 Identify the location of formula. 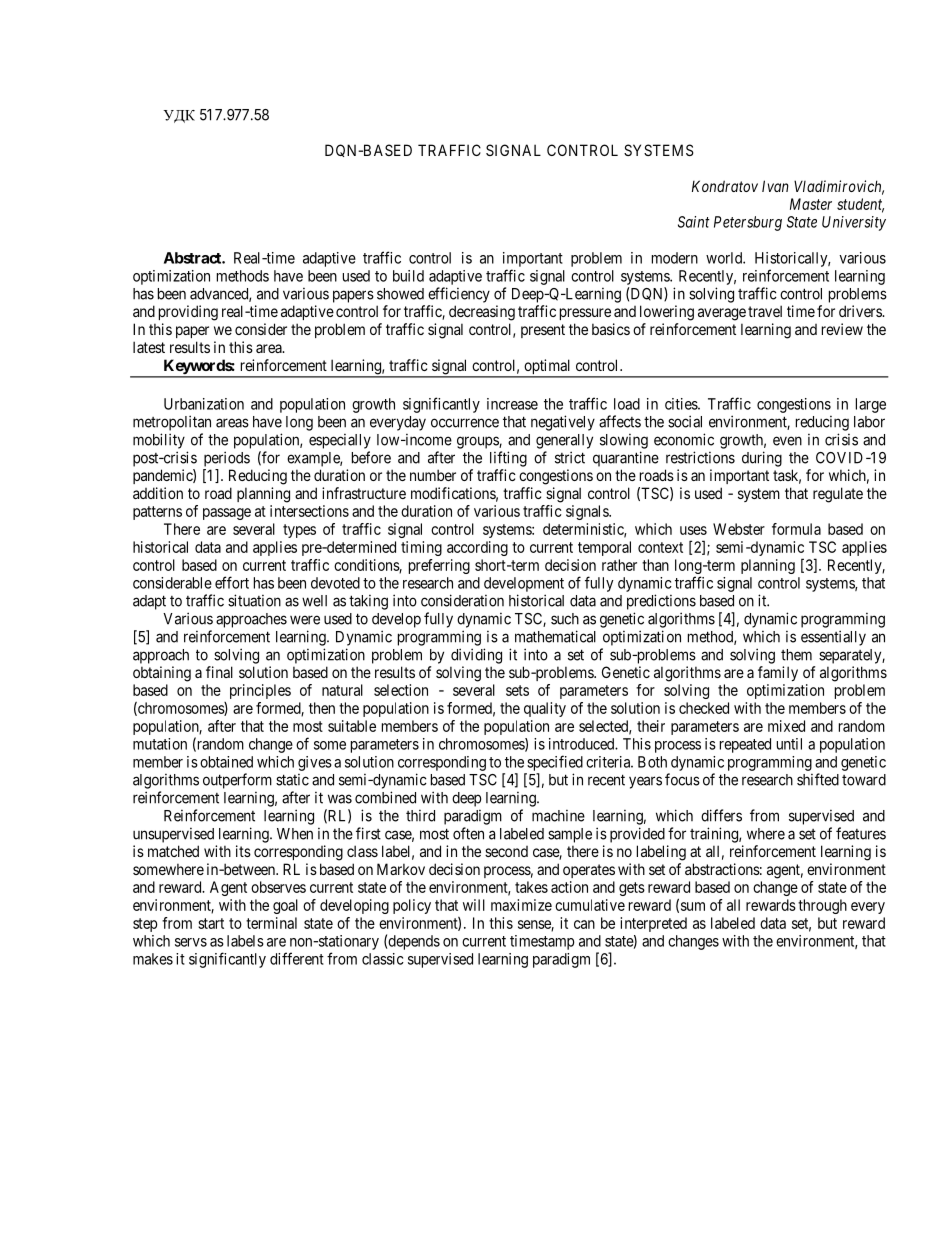
(796, 529).
